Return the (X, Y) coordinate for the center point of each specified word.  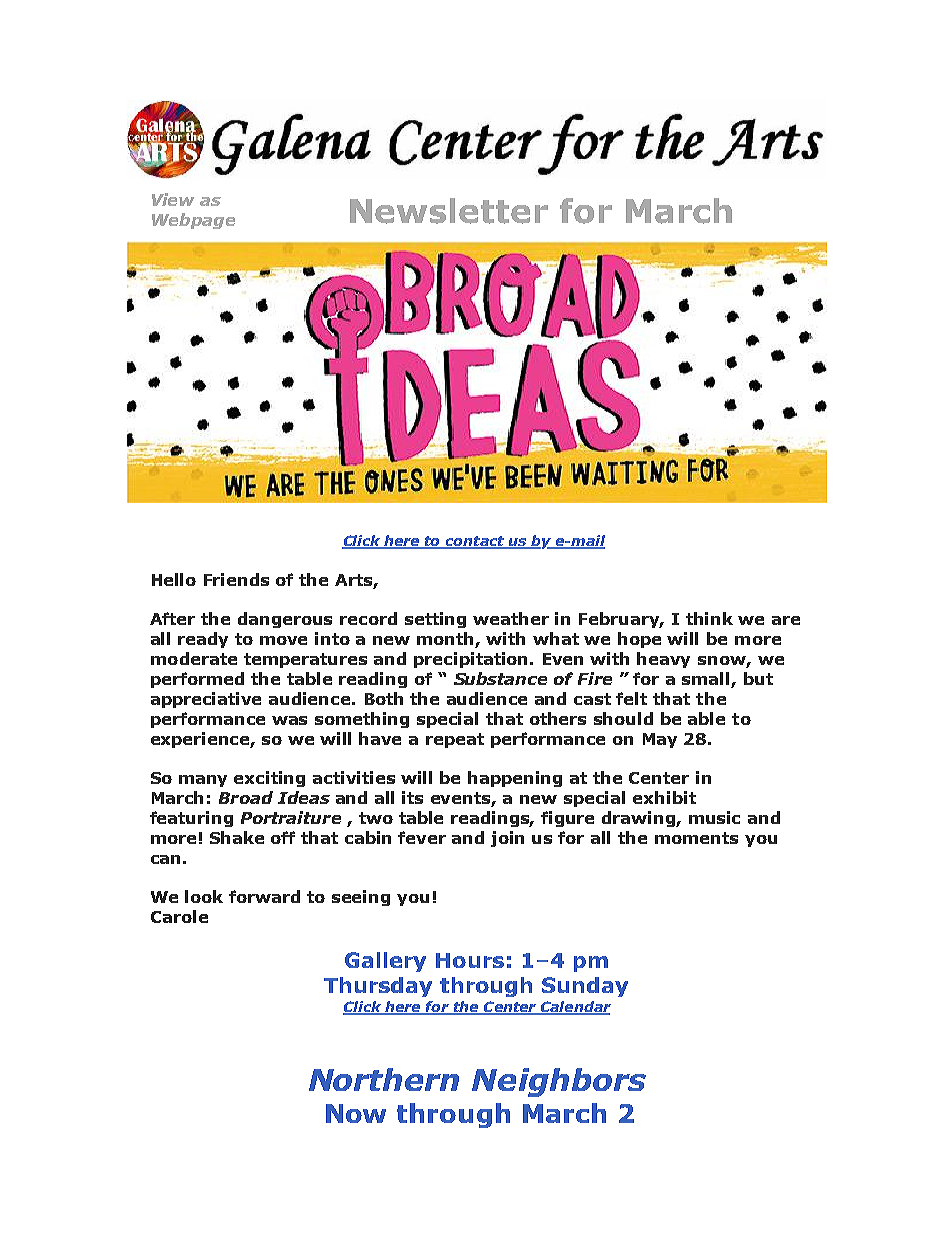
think (709, 618)
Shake (237, 837)
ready (203, 640)
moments (696, 838)
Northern (384, 1079)
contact (475, 542)
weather (511, 618)
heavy (663, 660)
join (507, 839)
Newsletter (449, 211)
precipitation (472, 660)
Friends (236, 579)
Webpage (193, 221)
